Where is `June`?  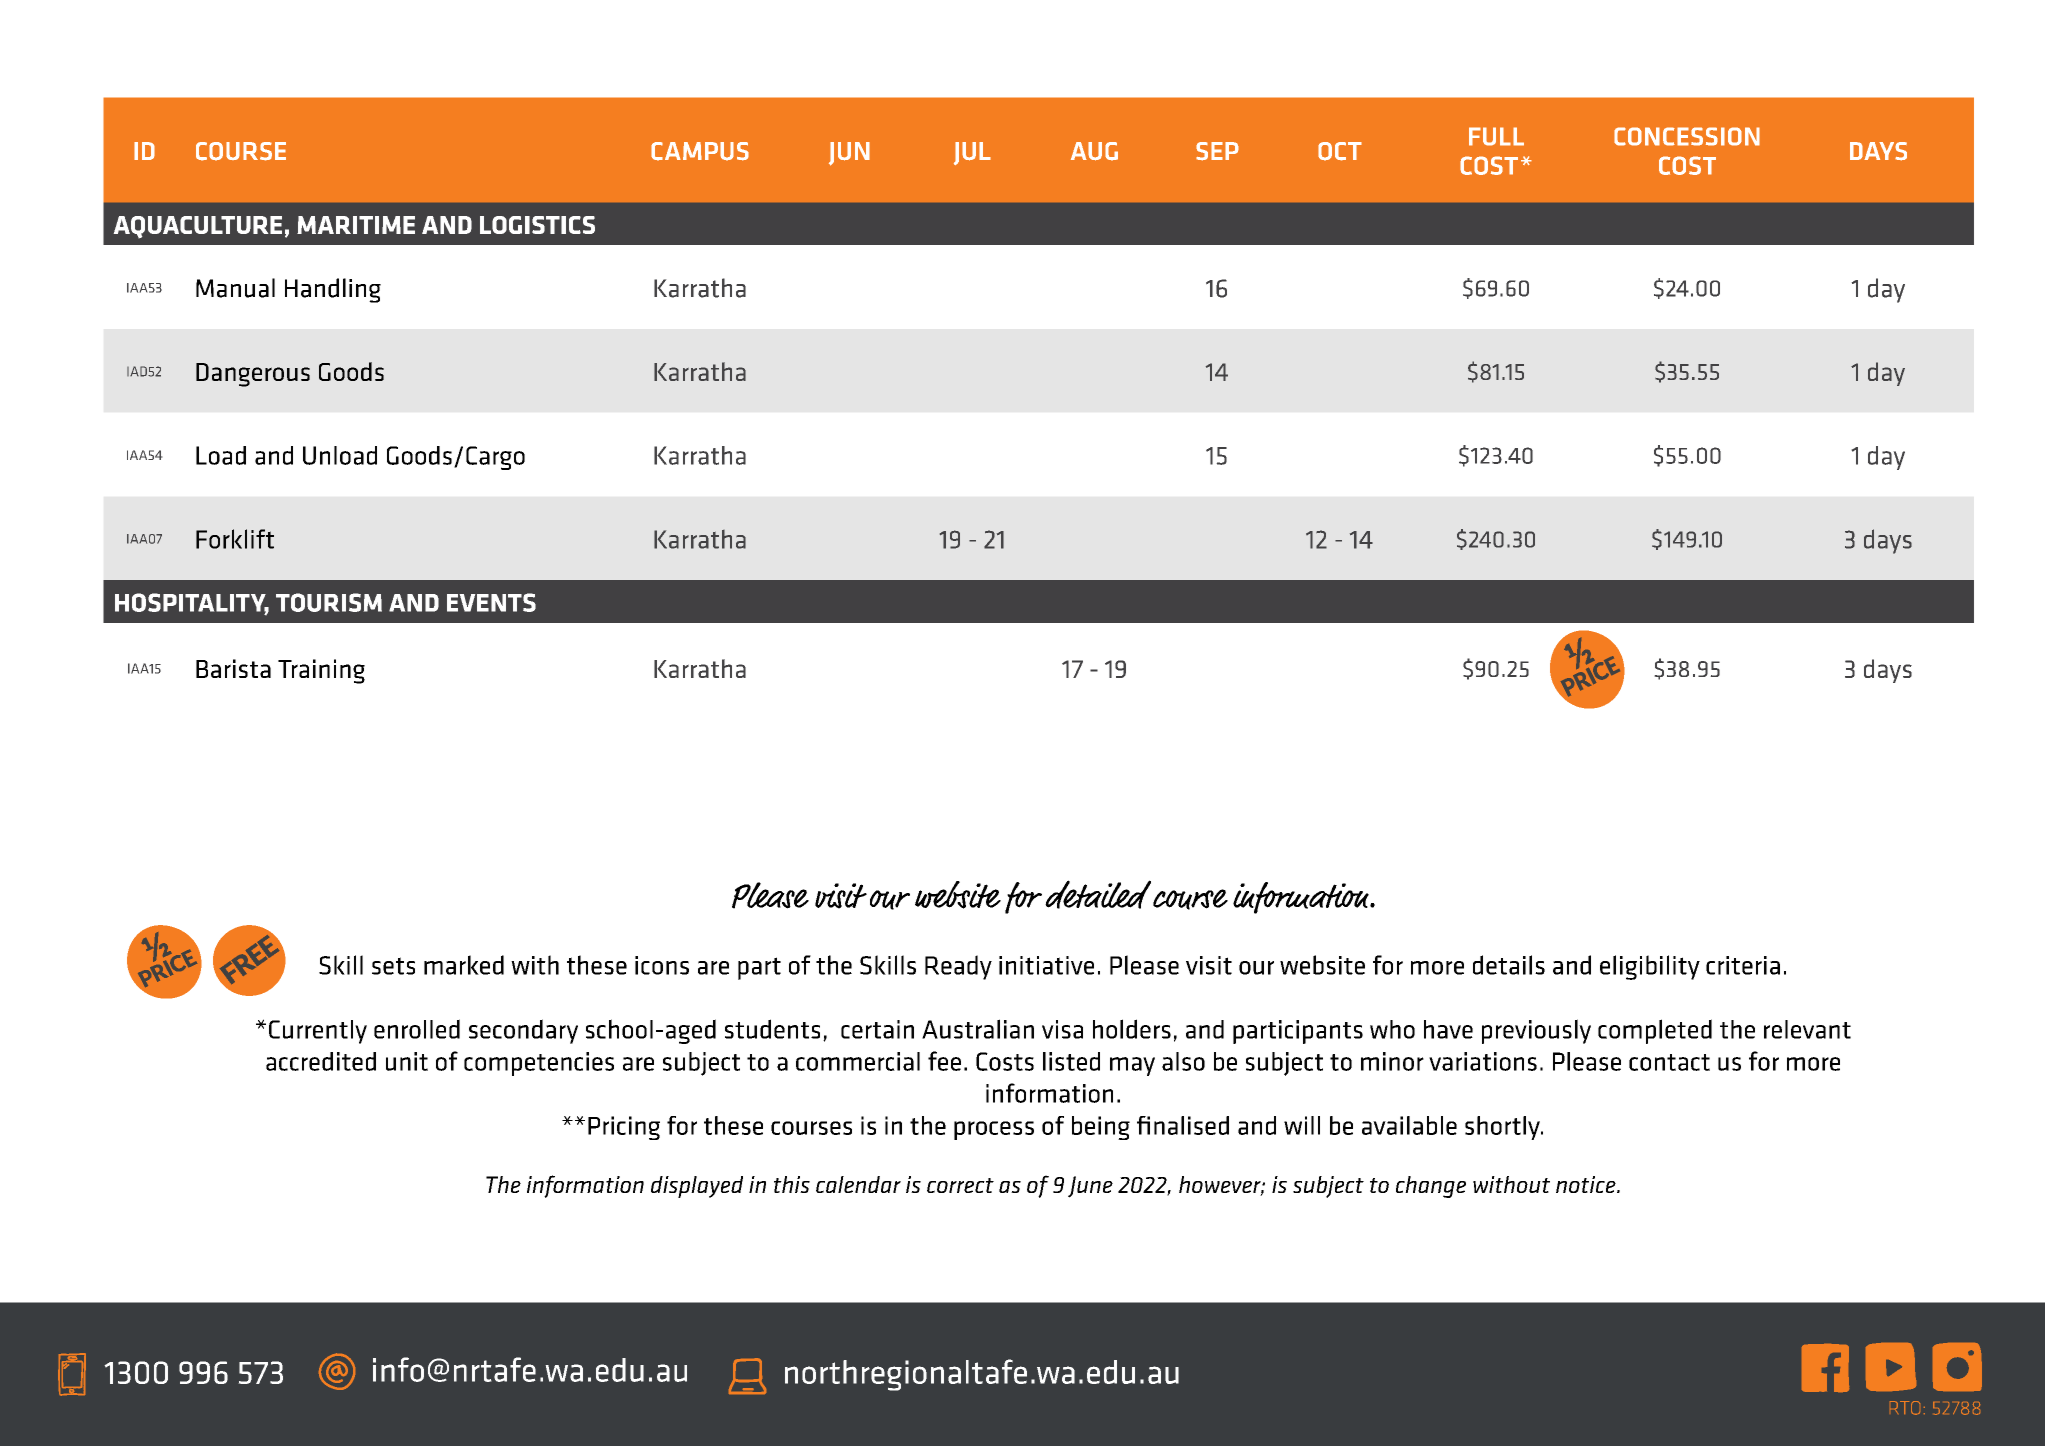
June is located at coordinates (1090, 1187).
